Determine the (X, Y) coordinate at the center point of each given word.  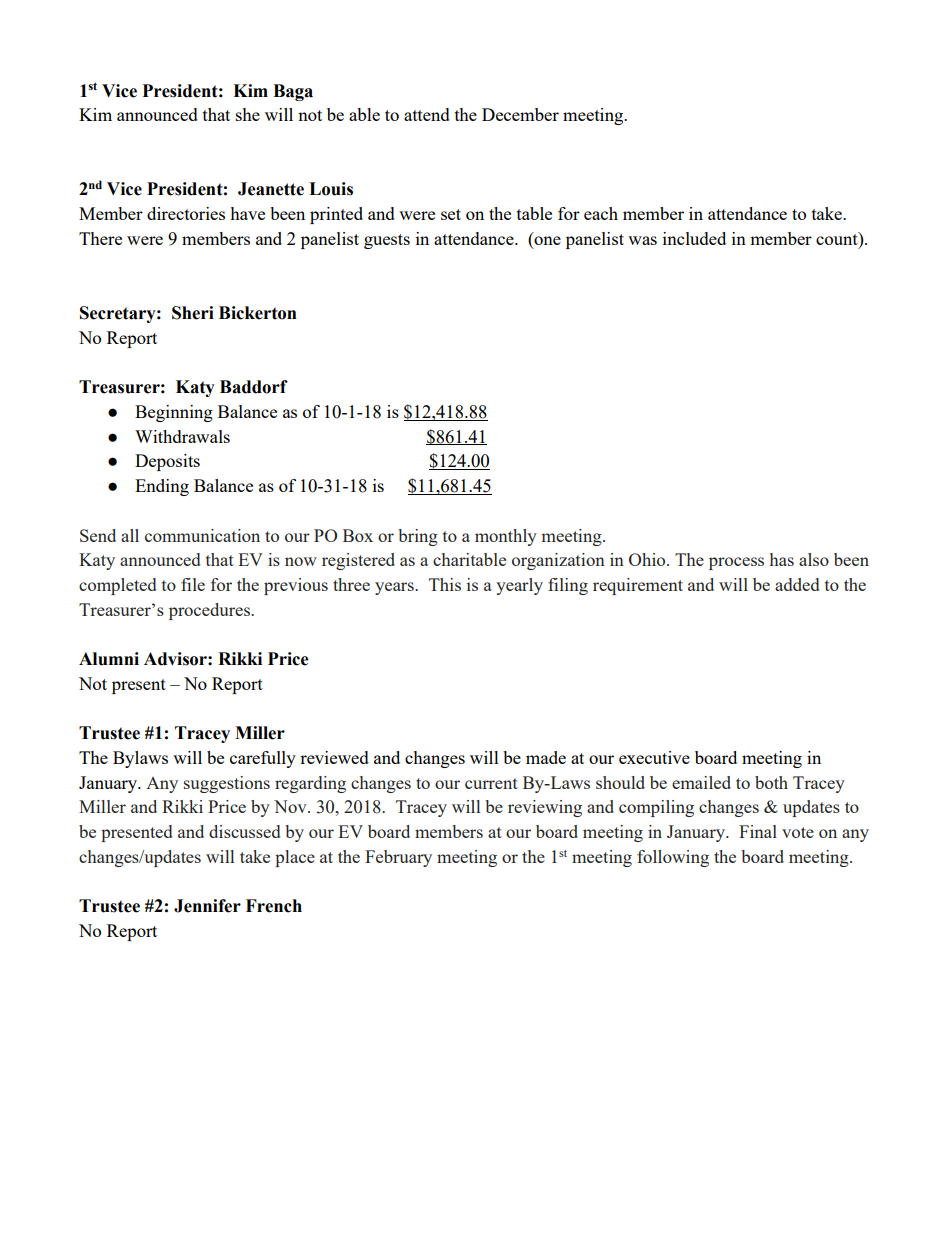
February (398, 858)
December (520, 114)
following (673, 858)
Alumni (109, 659)
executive (654, 757)
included (694, 238)
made (546, 757)
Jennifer (207, 906)
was (642, 240)
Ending (162, 487)
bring (418, 537)
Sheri (193, 313)
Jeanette (271, 189)
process (736, 563)
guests (387, 241)
